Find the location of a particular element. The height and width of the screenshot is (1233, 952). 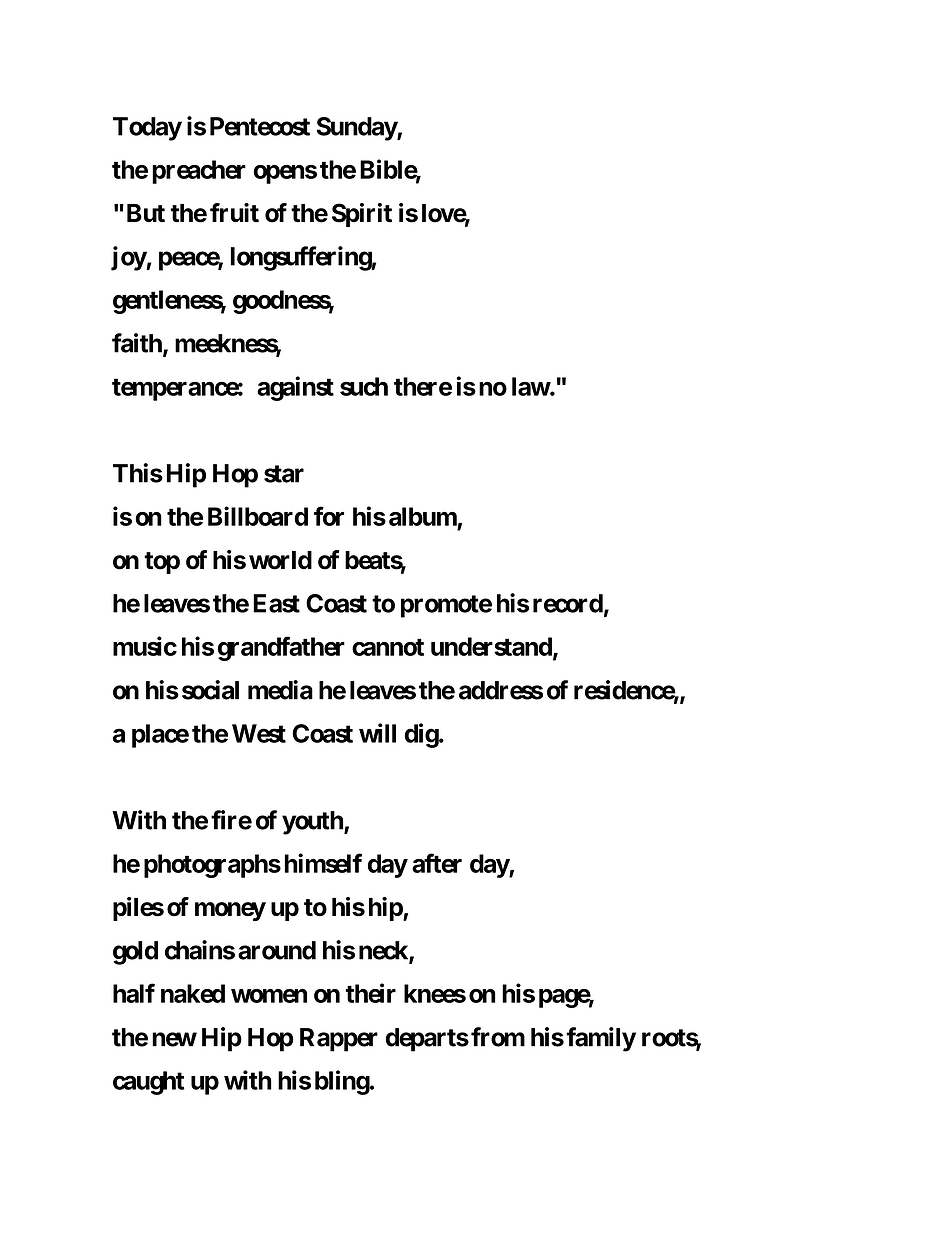

Spirit is located at coordinates (362, 215).
